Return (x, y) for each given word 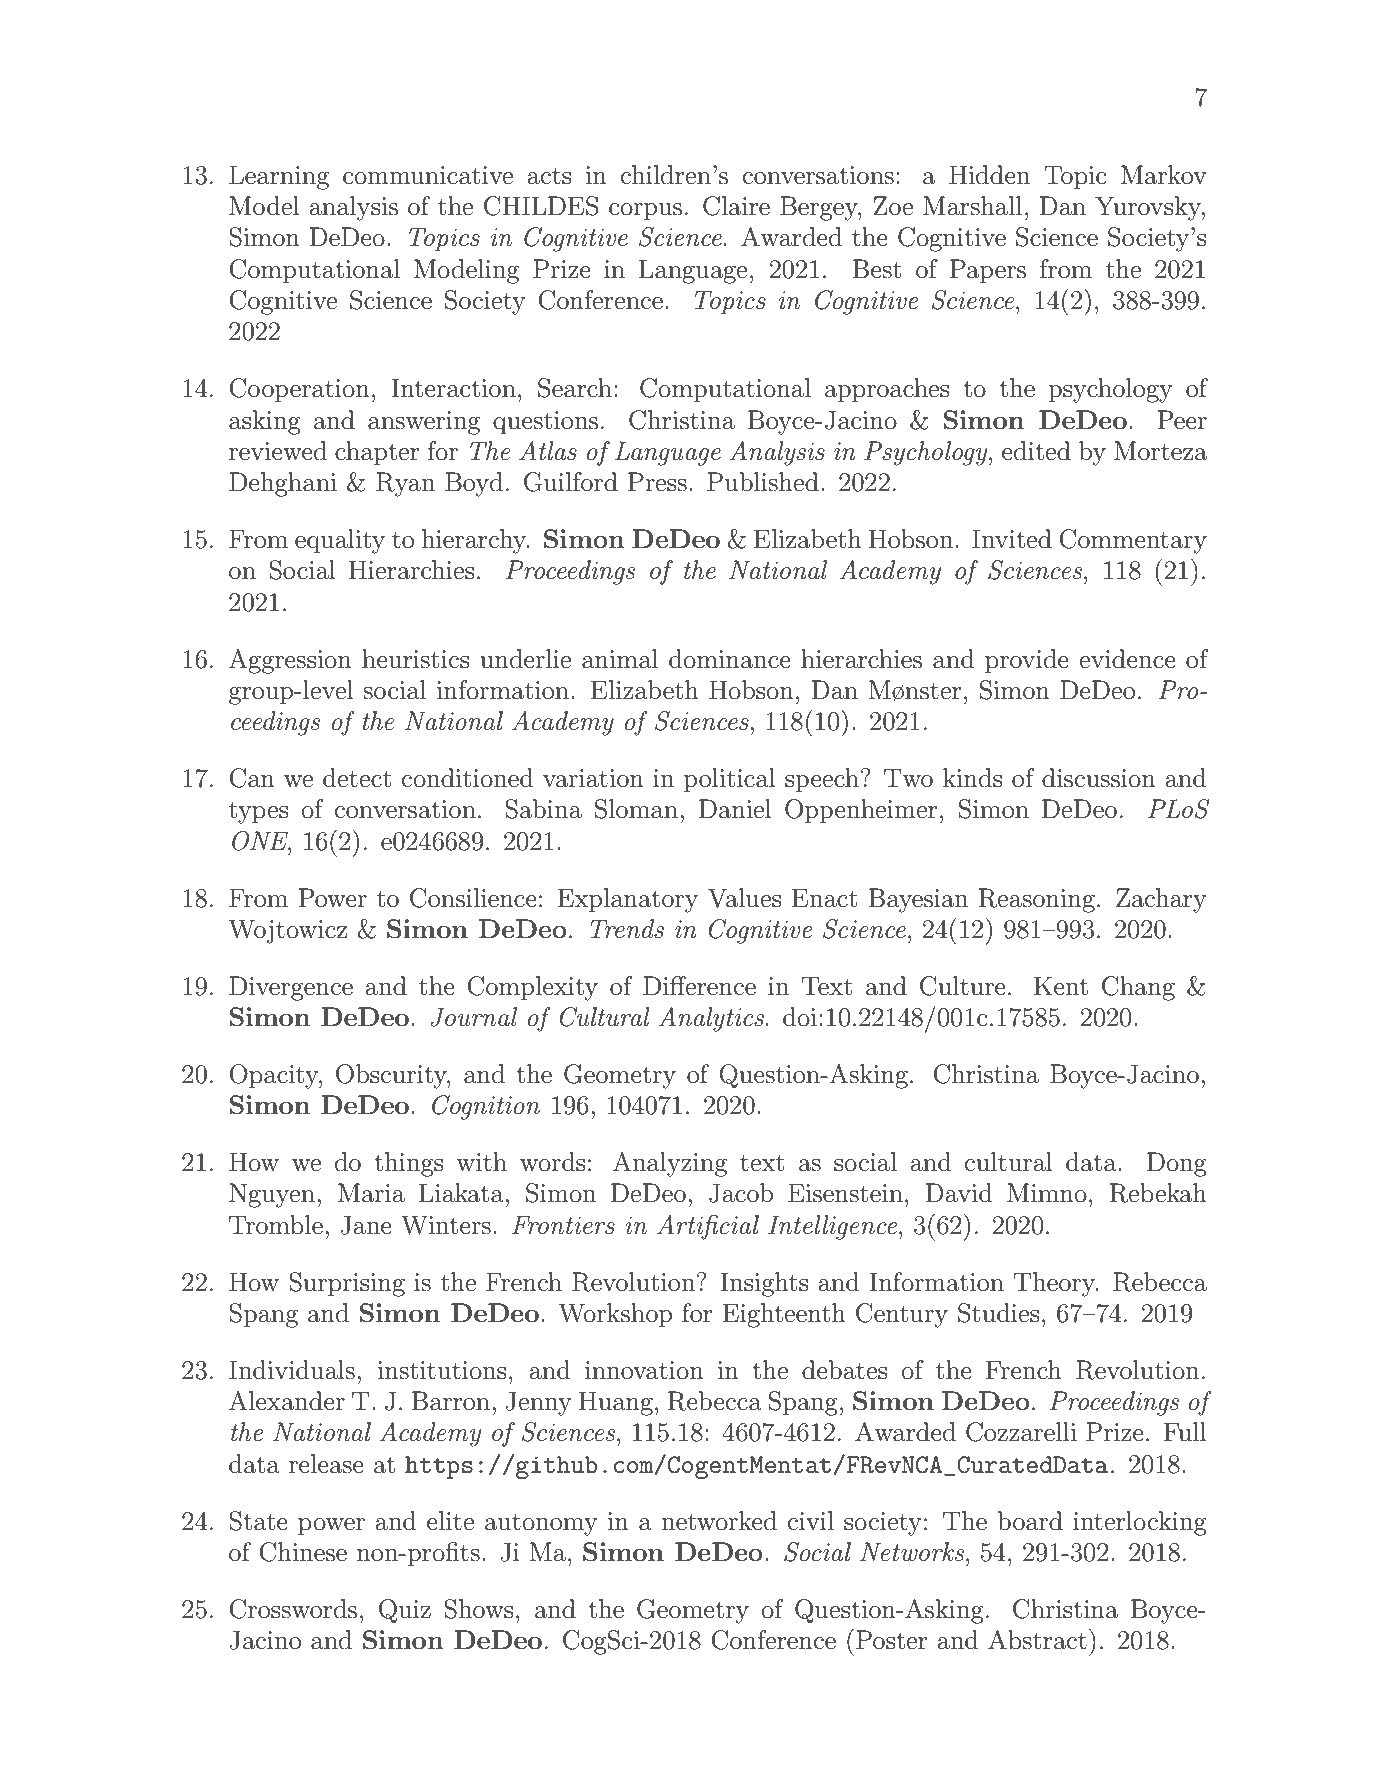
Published (763, 482)
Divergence (291, 988)
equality (340, 541)
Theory (1056, 1284)
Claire (736, 206)
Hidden (989, 175)
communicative (428, 175)
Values (745, 898)
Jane (366, 1225)
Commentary (1133, 541)
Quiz (405, 1611)
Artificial (708, 1227)
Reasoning (1036, 900)
